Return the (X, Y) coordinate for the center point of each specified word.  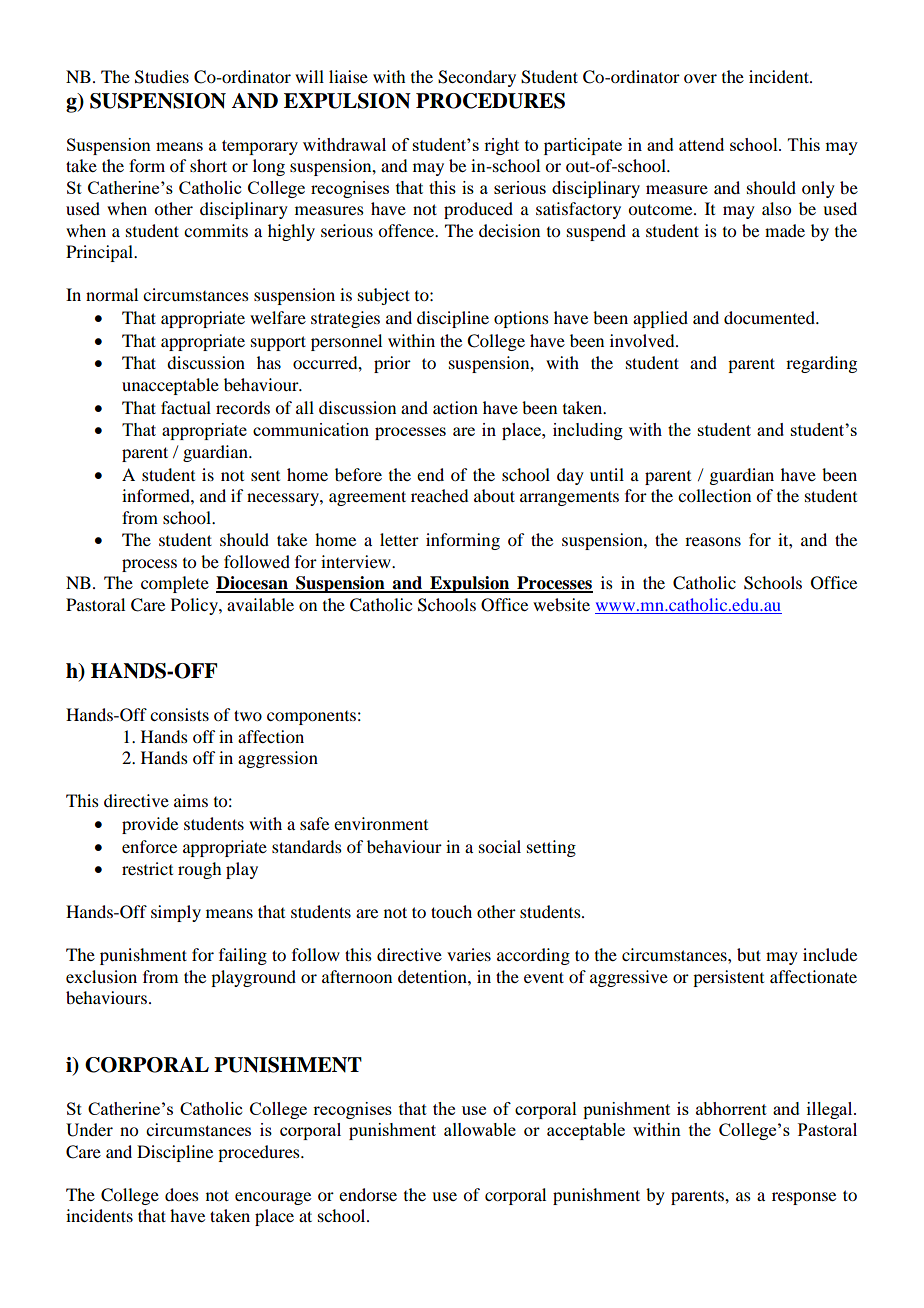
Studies (162, 77)
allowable (480, 1129)
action (455, 407)
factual (186, 407)
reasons (713, 541)
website (561, 604)
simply (176, 913)
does (182, 1194)
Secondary (477, 78)
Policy (195, 606)
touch (451, 911)
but (749, 954)
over (700, 78)
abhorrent (731, 1108)
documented (770, 317)
